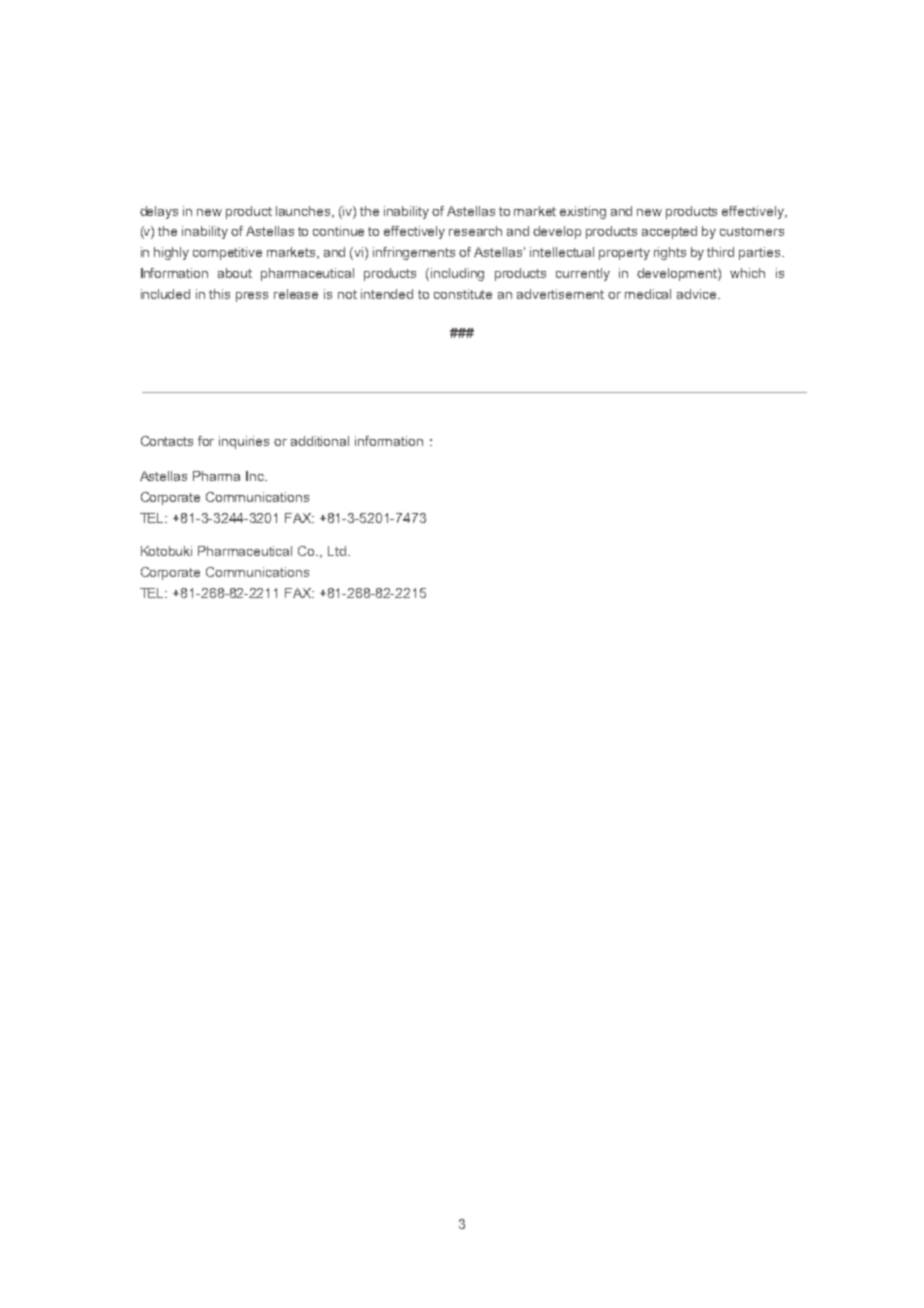 Image resolution: width=924 pixels, height=1308 pixels. What do you see at coordinates (338, 551) in the screenshot?
I see `Ltd` at bounding box center [338, 551].
